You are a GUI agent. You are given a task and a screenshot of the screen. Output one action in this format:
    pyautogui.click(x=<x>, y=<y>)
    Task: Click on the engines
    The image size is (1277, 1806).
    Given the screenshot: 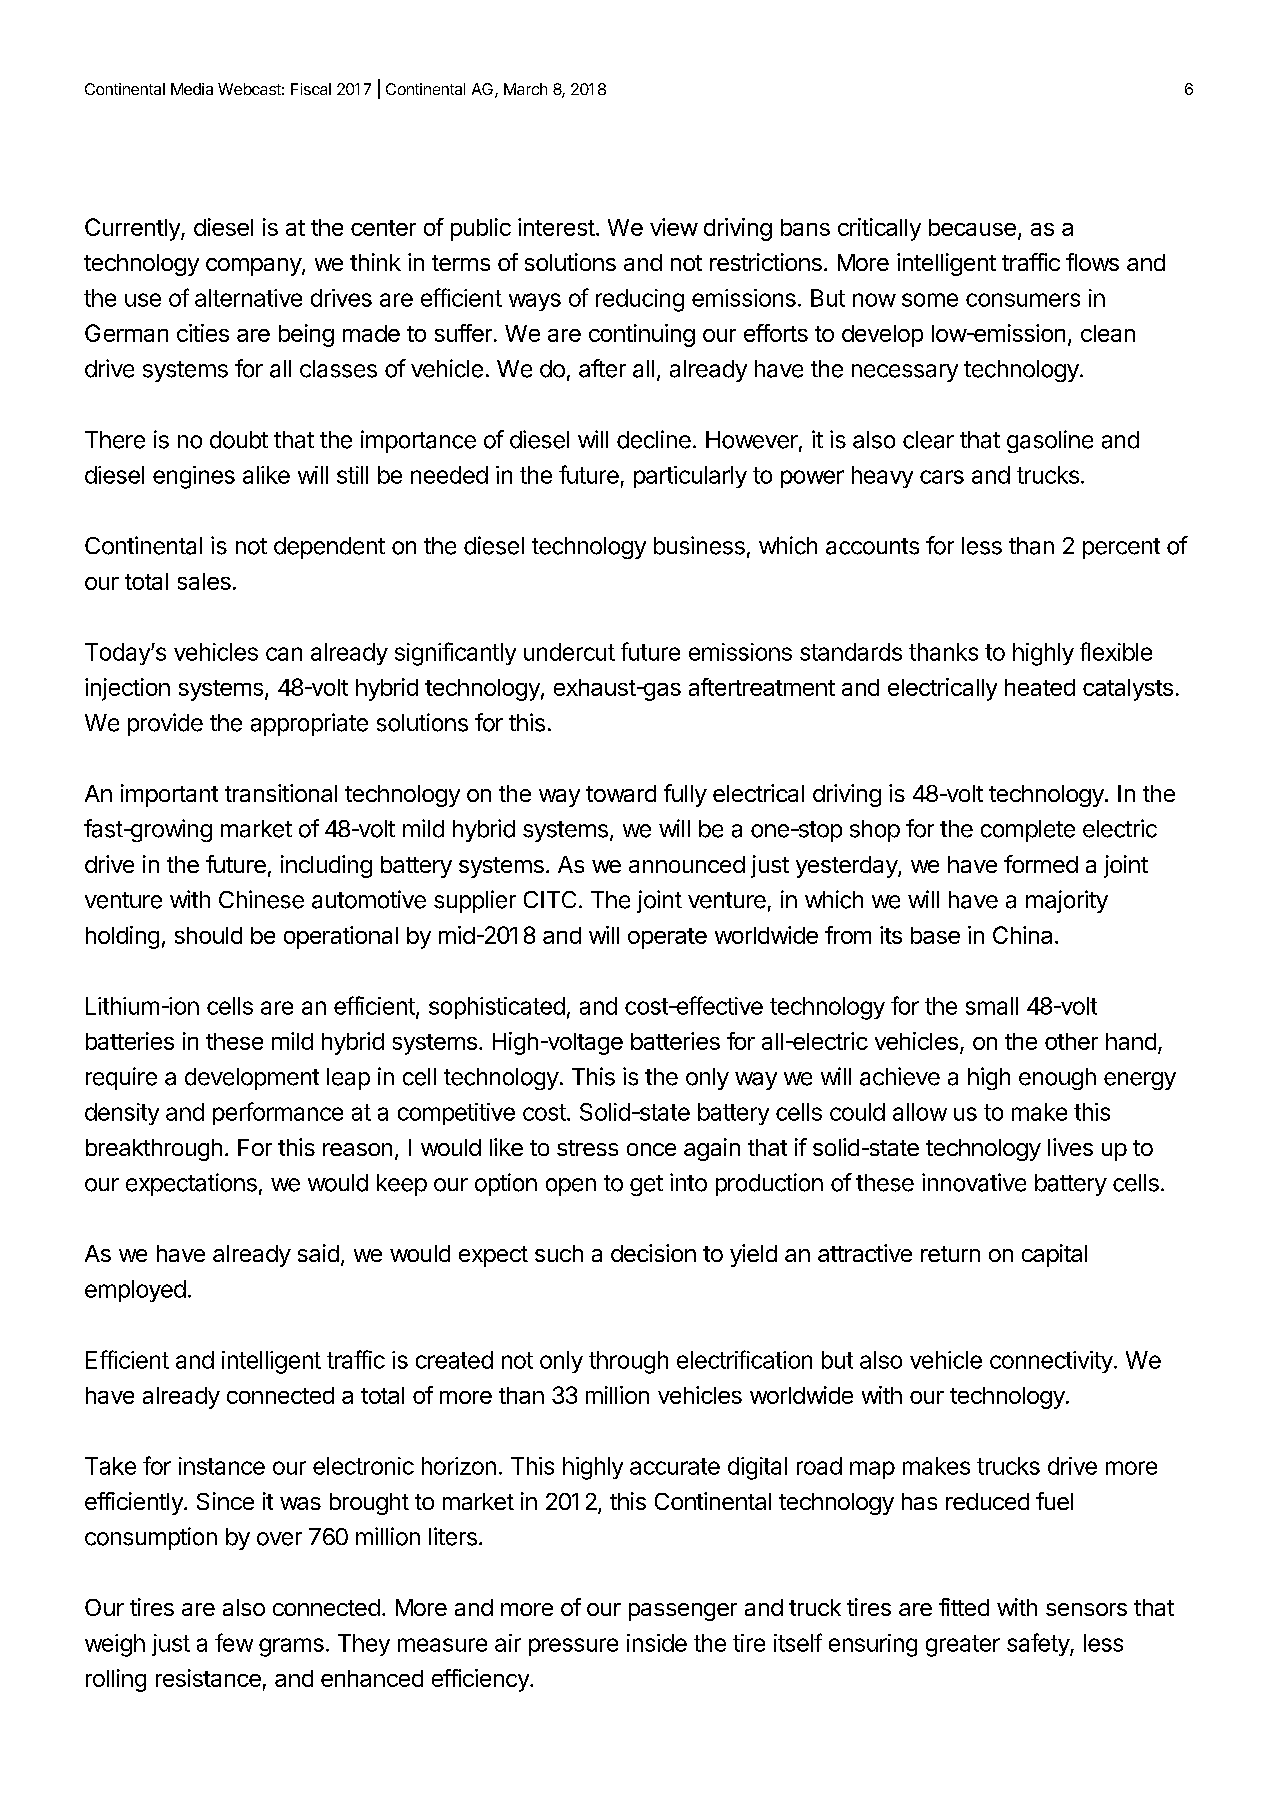 What is the action you would take?
    pyautogui.click(x=194, y=477)
